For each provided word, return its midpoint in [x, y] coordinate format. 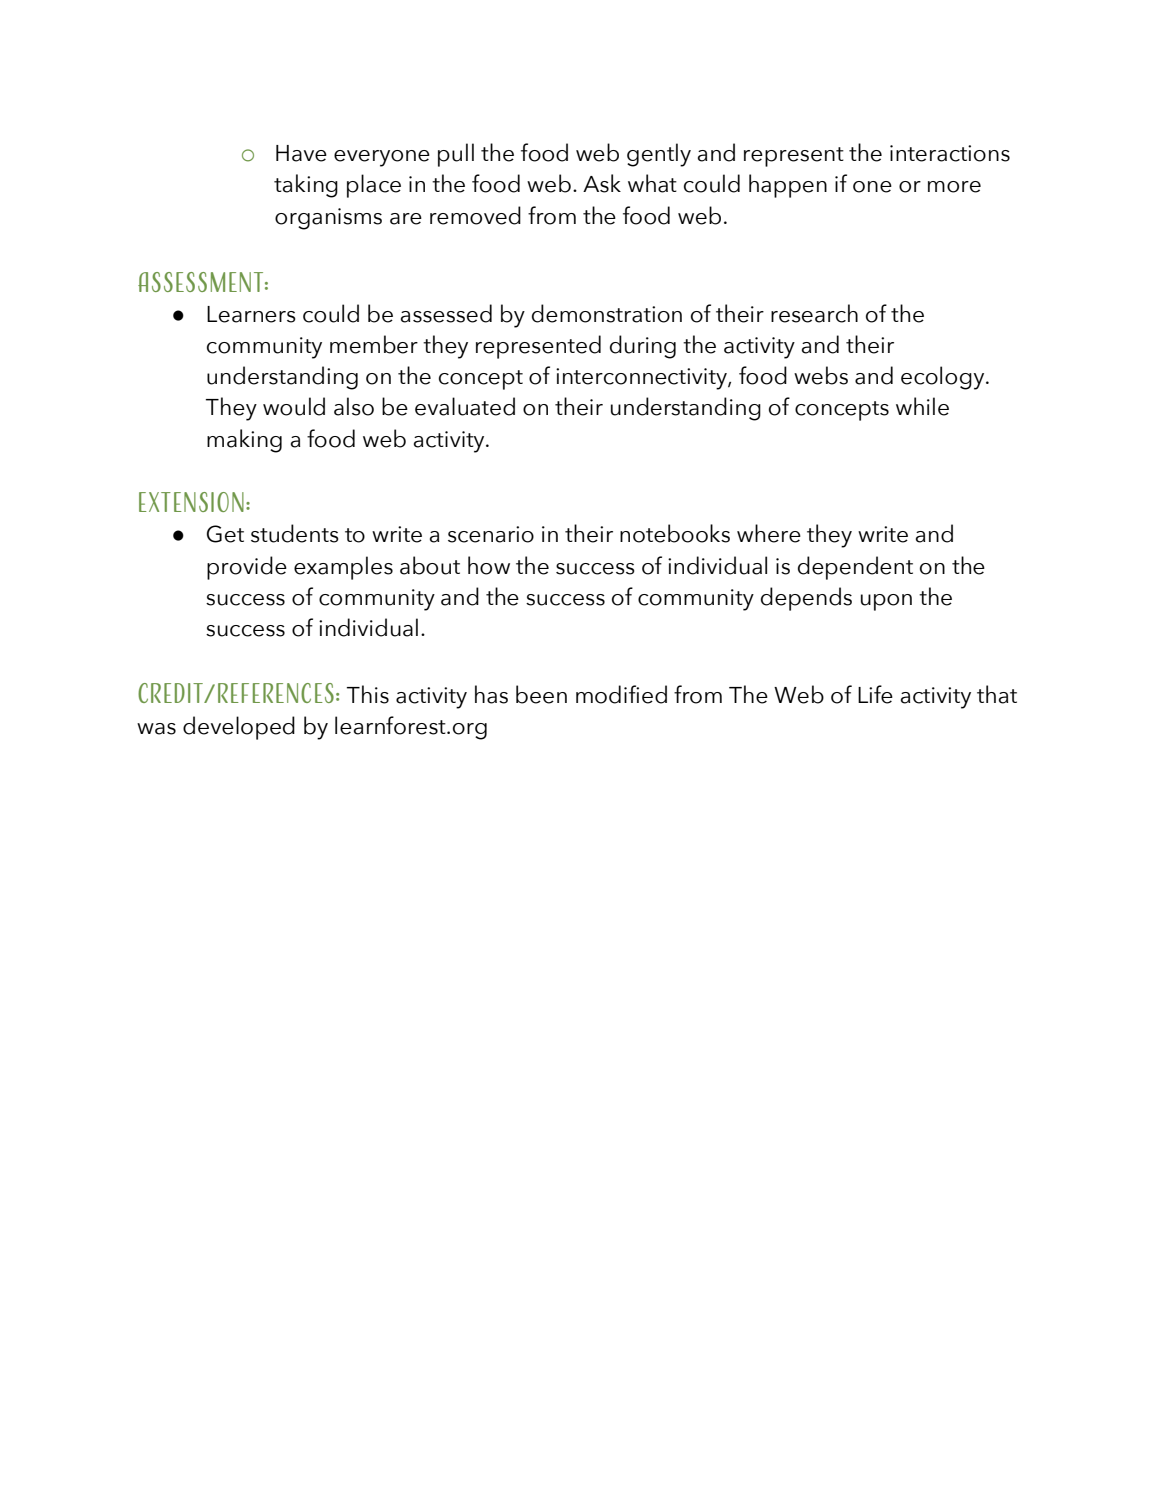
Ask [602, 183]
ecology [944, 378]
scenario [491, 534]
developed [239, 728]
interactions [950, 153]
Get [225, 534]
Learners [251, 314]
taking [306, 186]
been [541, 694]
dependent [855, 568]
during [643, 347]
